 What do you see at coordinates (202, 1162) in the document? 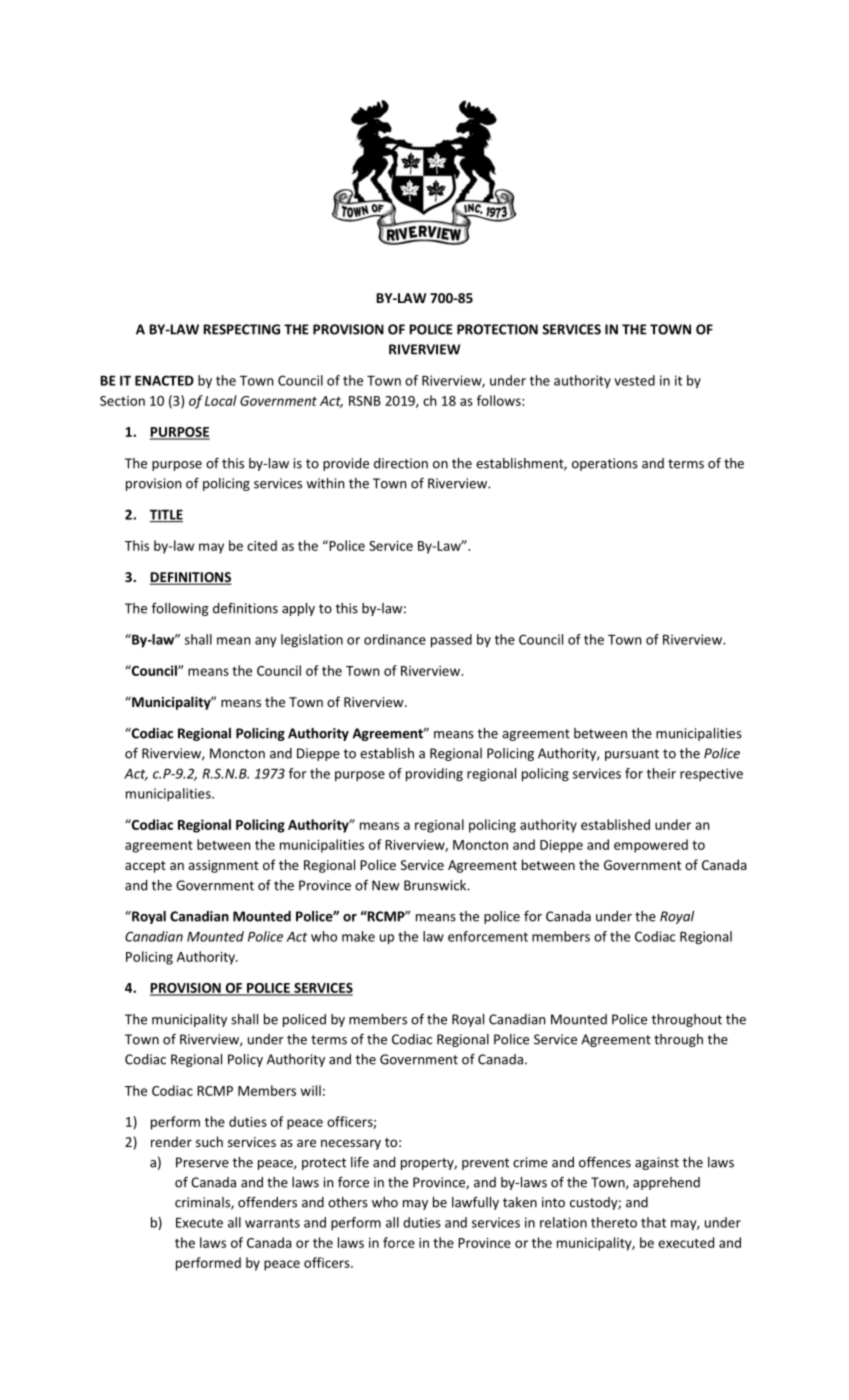
I see `Preserve` at bounding box center [202, 1162].
